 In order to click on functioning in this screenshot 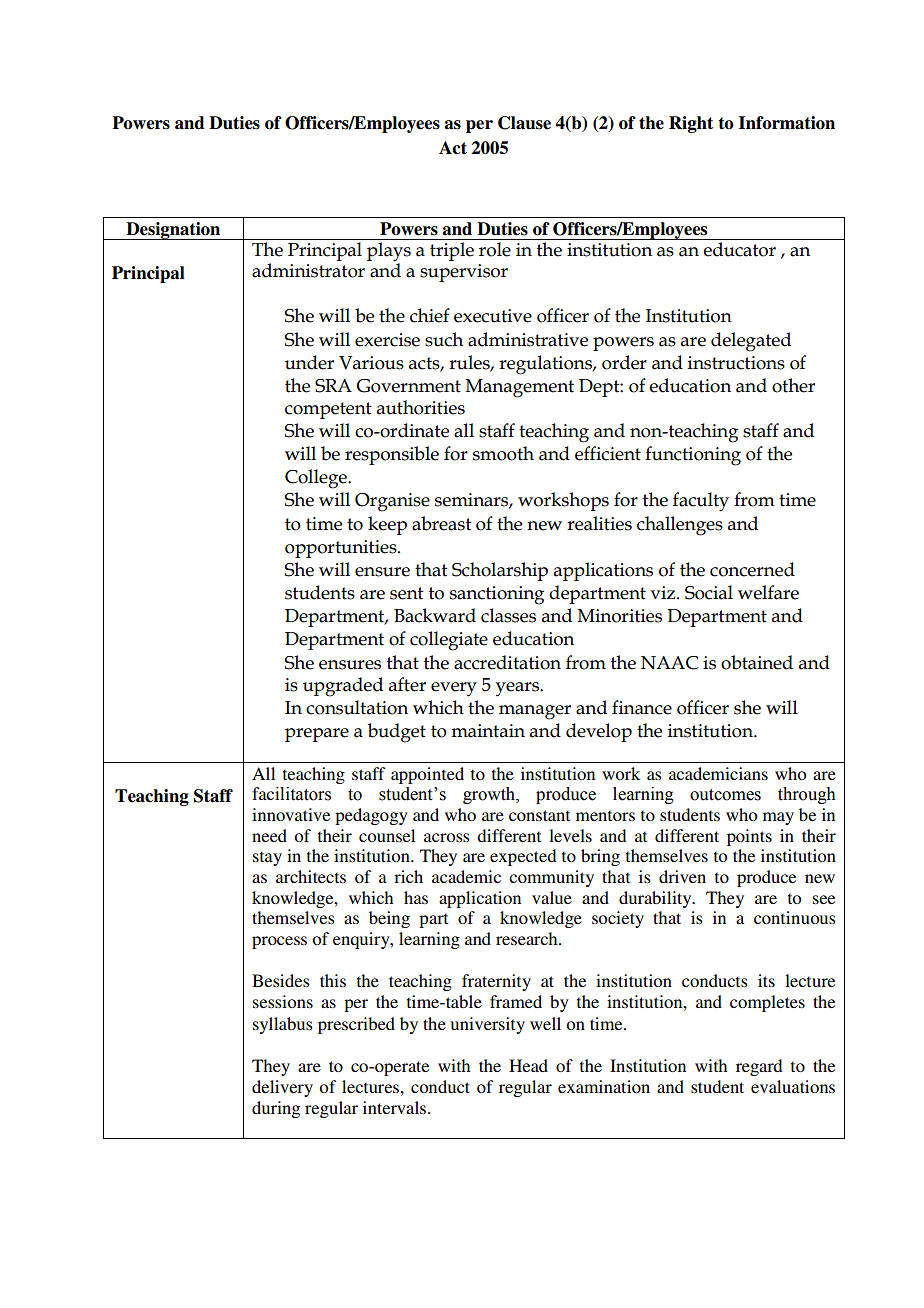, I will do `click(693, 456)`.
